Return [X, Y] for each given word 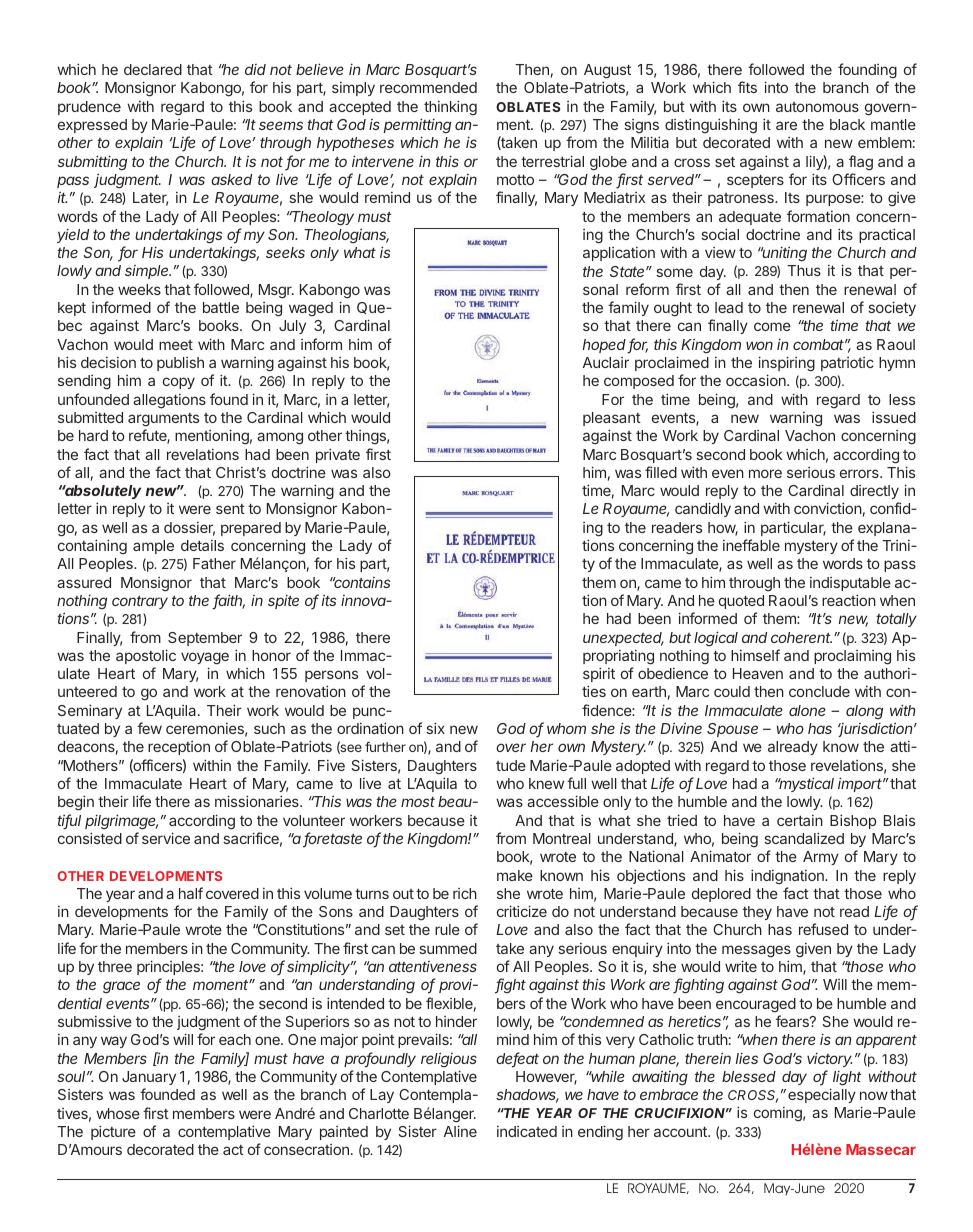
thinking [450, 107]
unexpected [623, 639]
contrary [140, 602]
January [149, 1078]
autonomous [817, 107]
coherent [801, 637]
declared [153, 69]
